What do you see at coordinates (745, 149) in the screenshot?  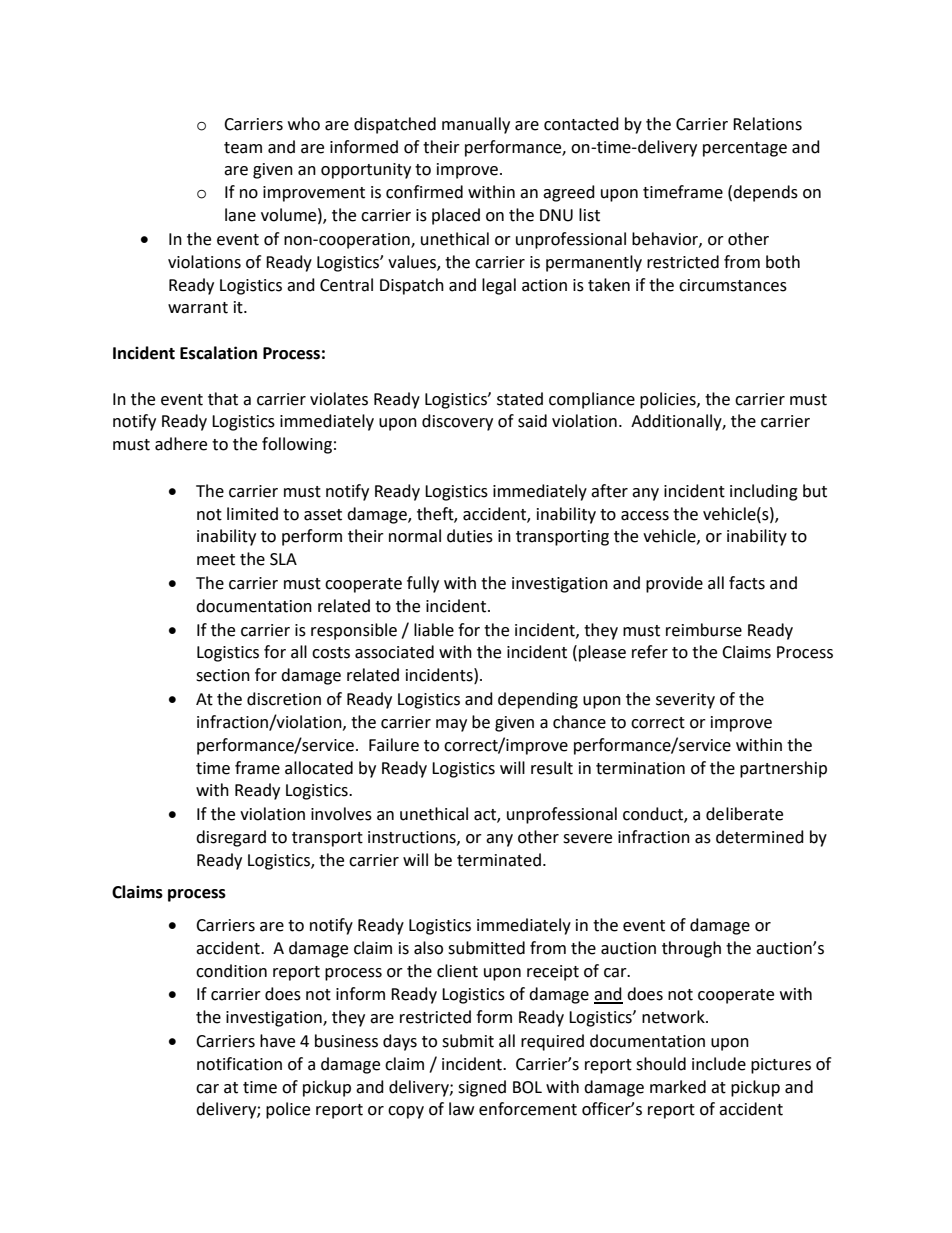 I see `percentage` at bounding box center [745, 149].
